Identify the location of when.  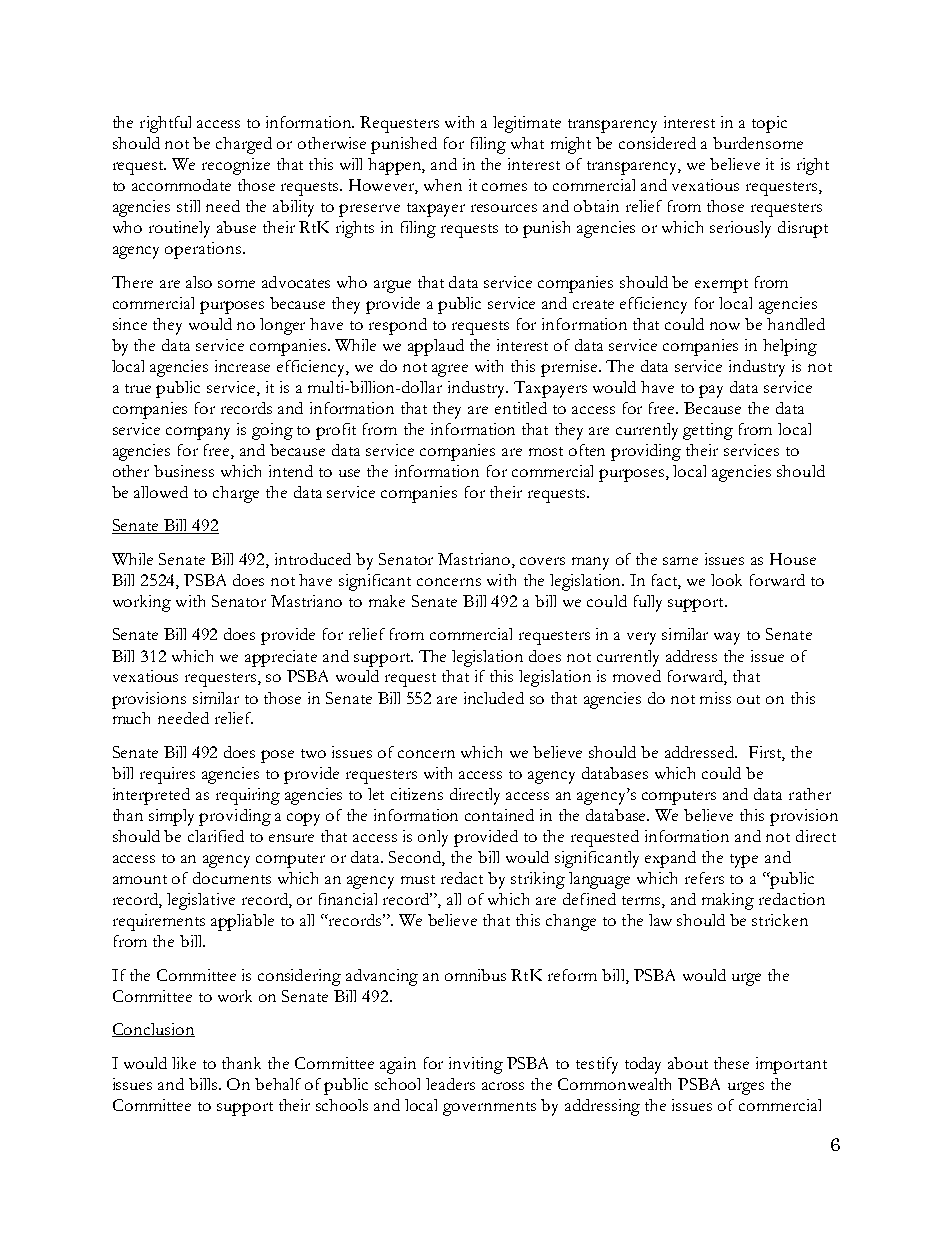
(443, 185).
